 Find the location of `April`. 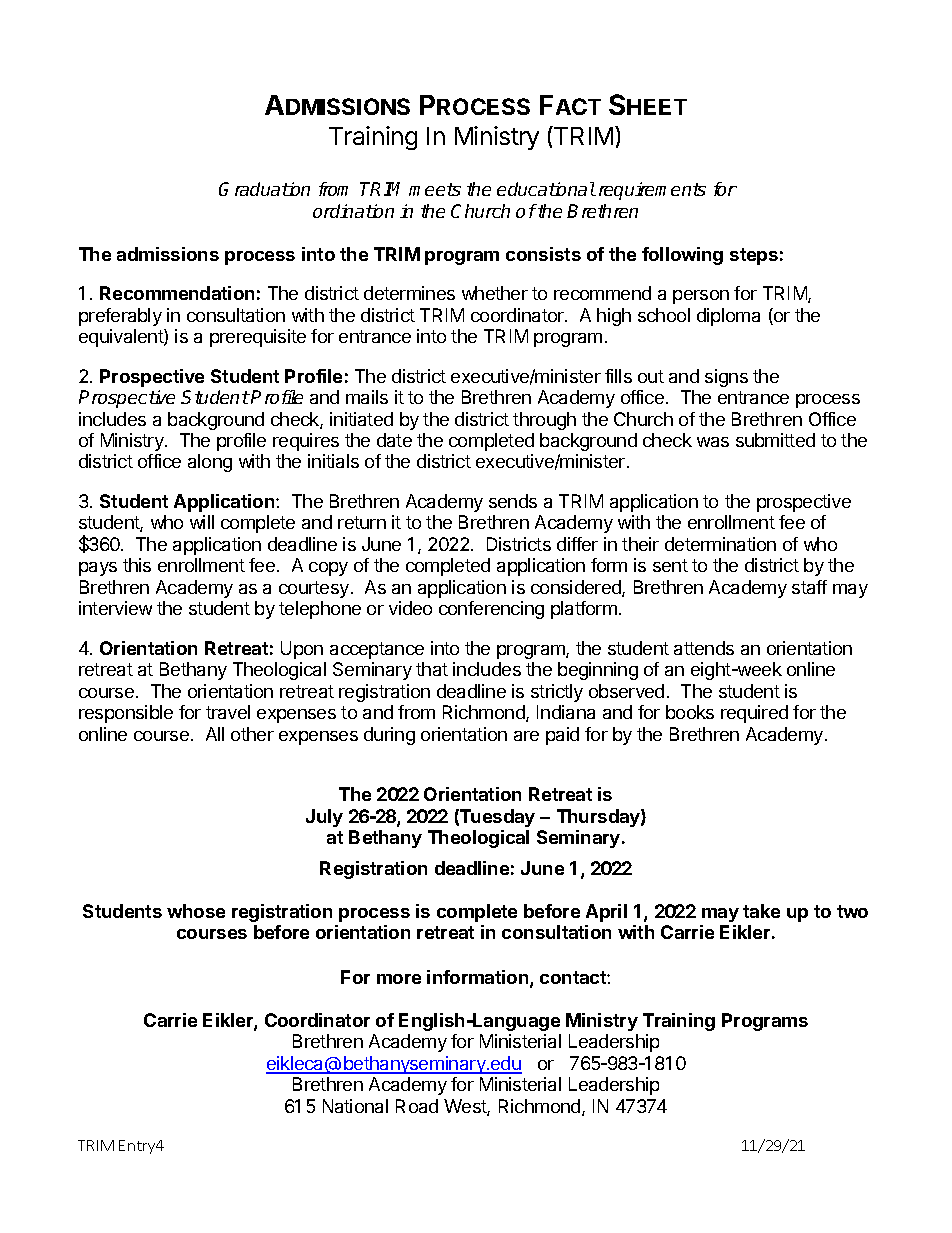

April is located at coordinates (606, 913).
